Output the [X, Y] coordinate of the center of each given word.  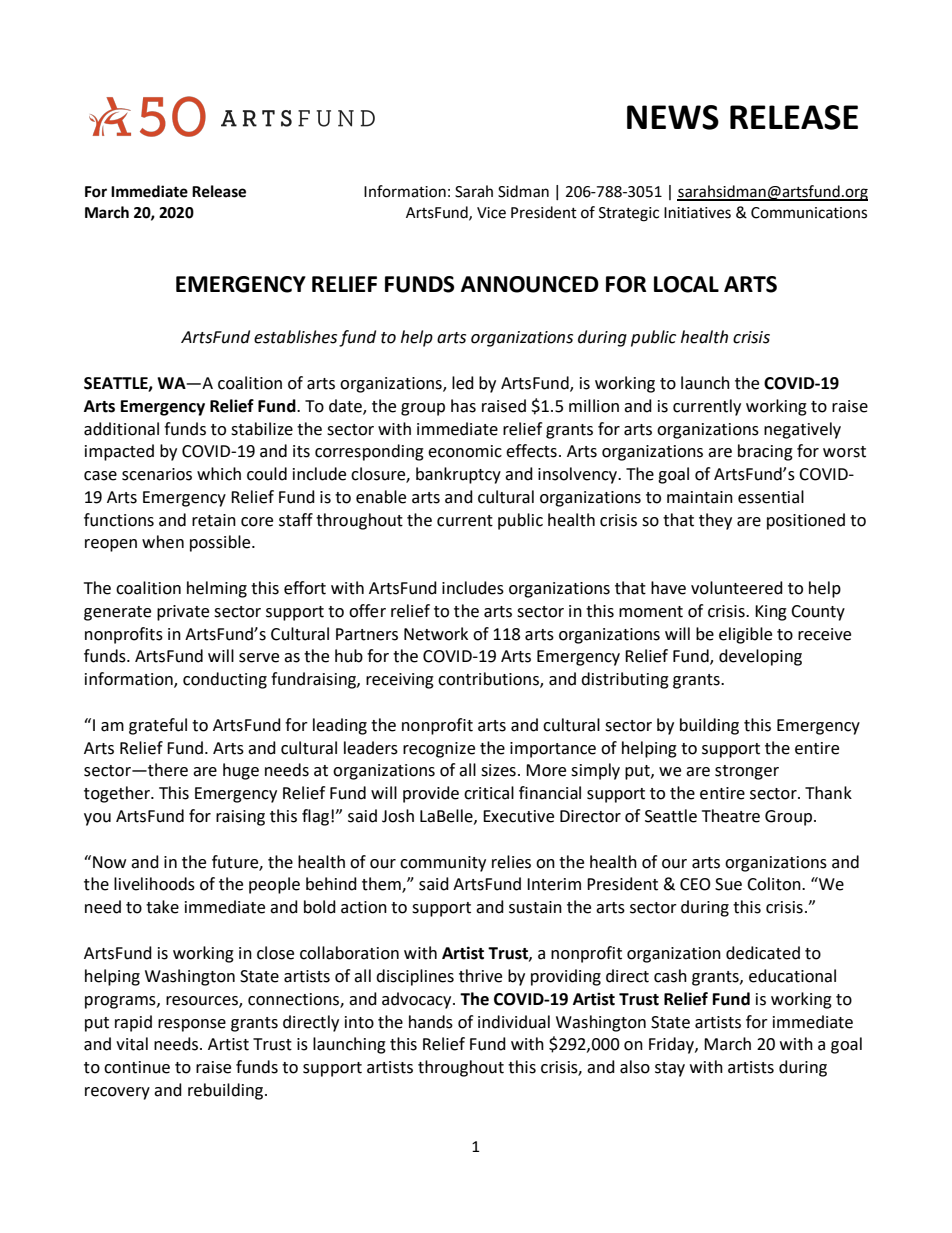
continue [137, 1067]
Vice [491, 213]
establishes [295, 337]
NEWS [673, 117]
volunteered [737, 588]
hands [431, 1022]
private [183, 613]
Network [436, 634]
